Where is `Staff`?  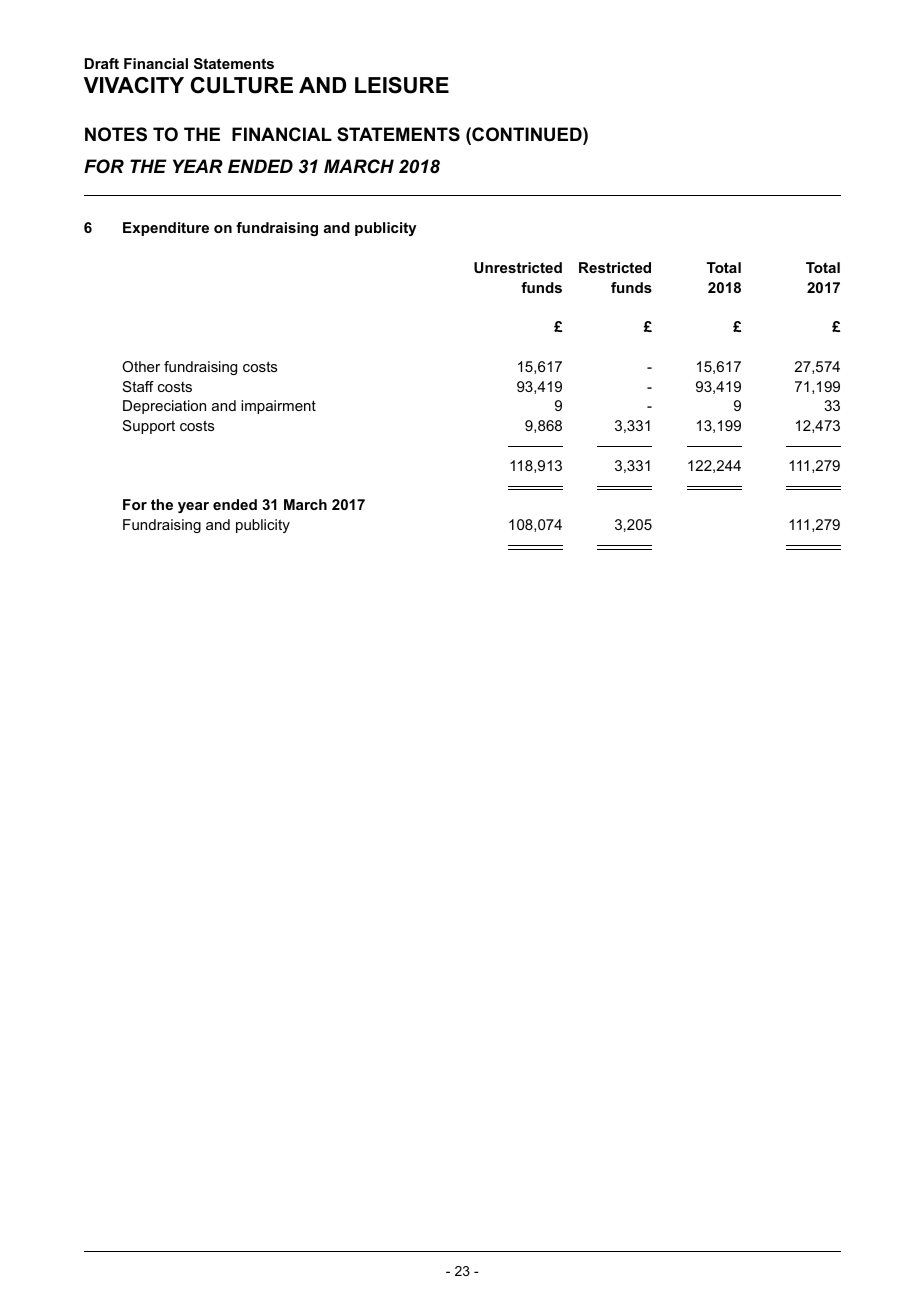
Staff is located at coordinates (138, 386).
